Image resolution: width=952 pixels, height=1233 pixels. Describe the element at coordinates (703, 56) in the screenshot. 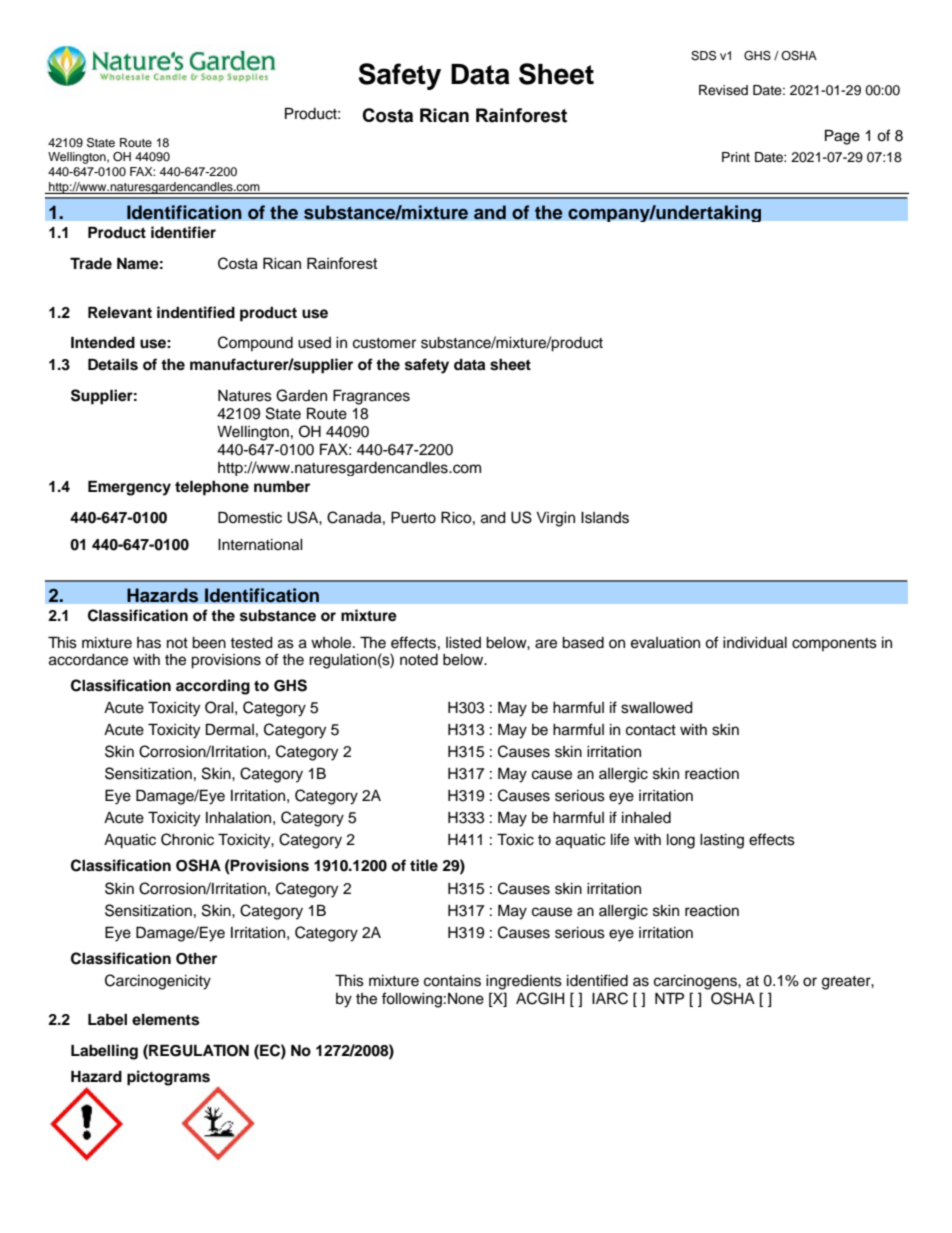

I see `SDS` at that location.
